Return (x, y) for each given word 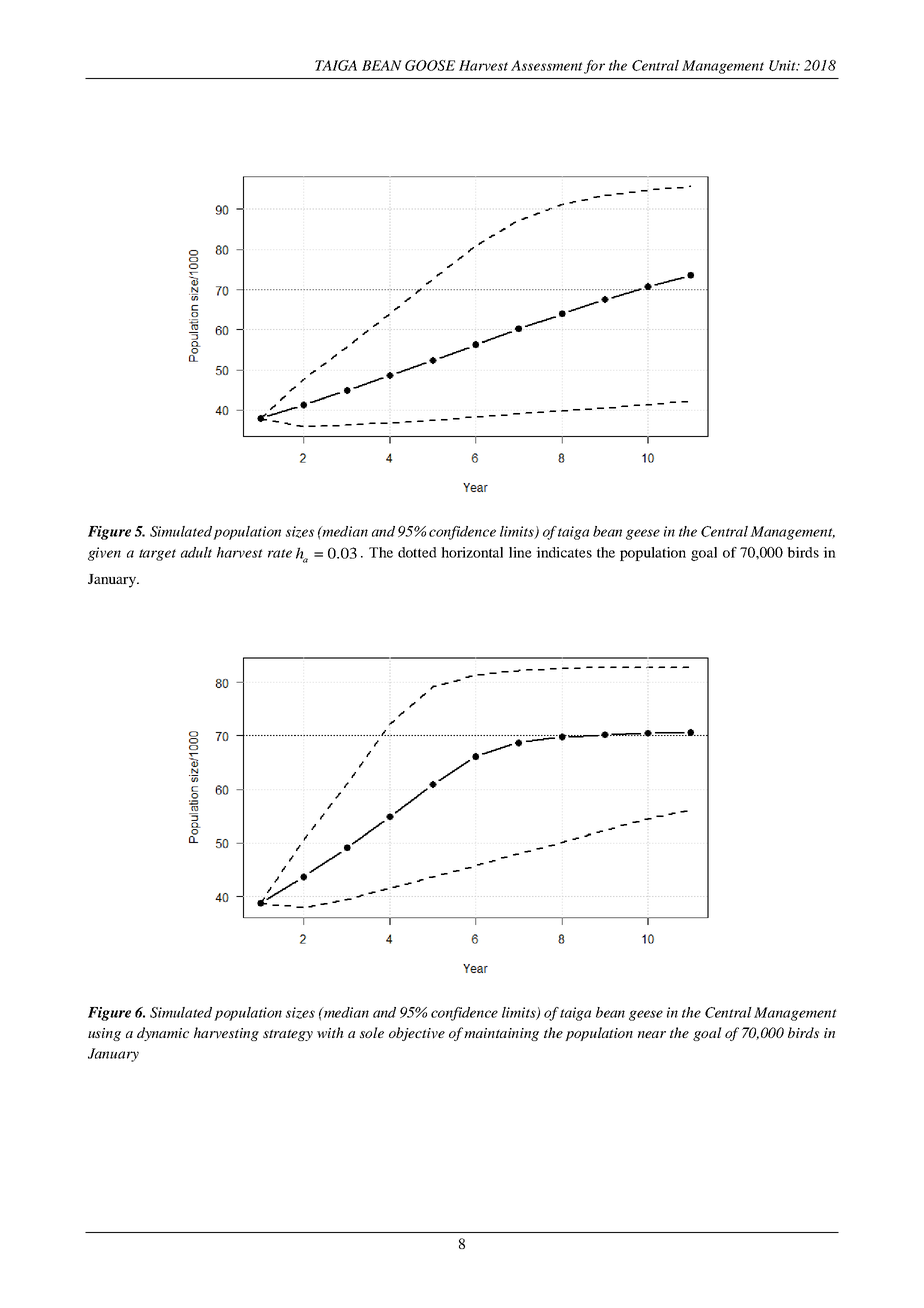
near (652, 1034)
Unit (783, 65)
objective (417, 1034)
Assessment (547, 65)
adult (196, 552)
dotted (417, 552)
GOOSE (430, 65)
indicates (564, 552)
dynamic (163, 1034)
